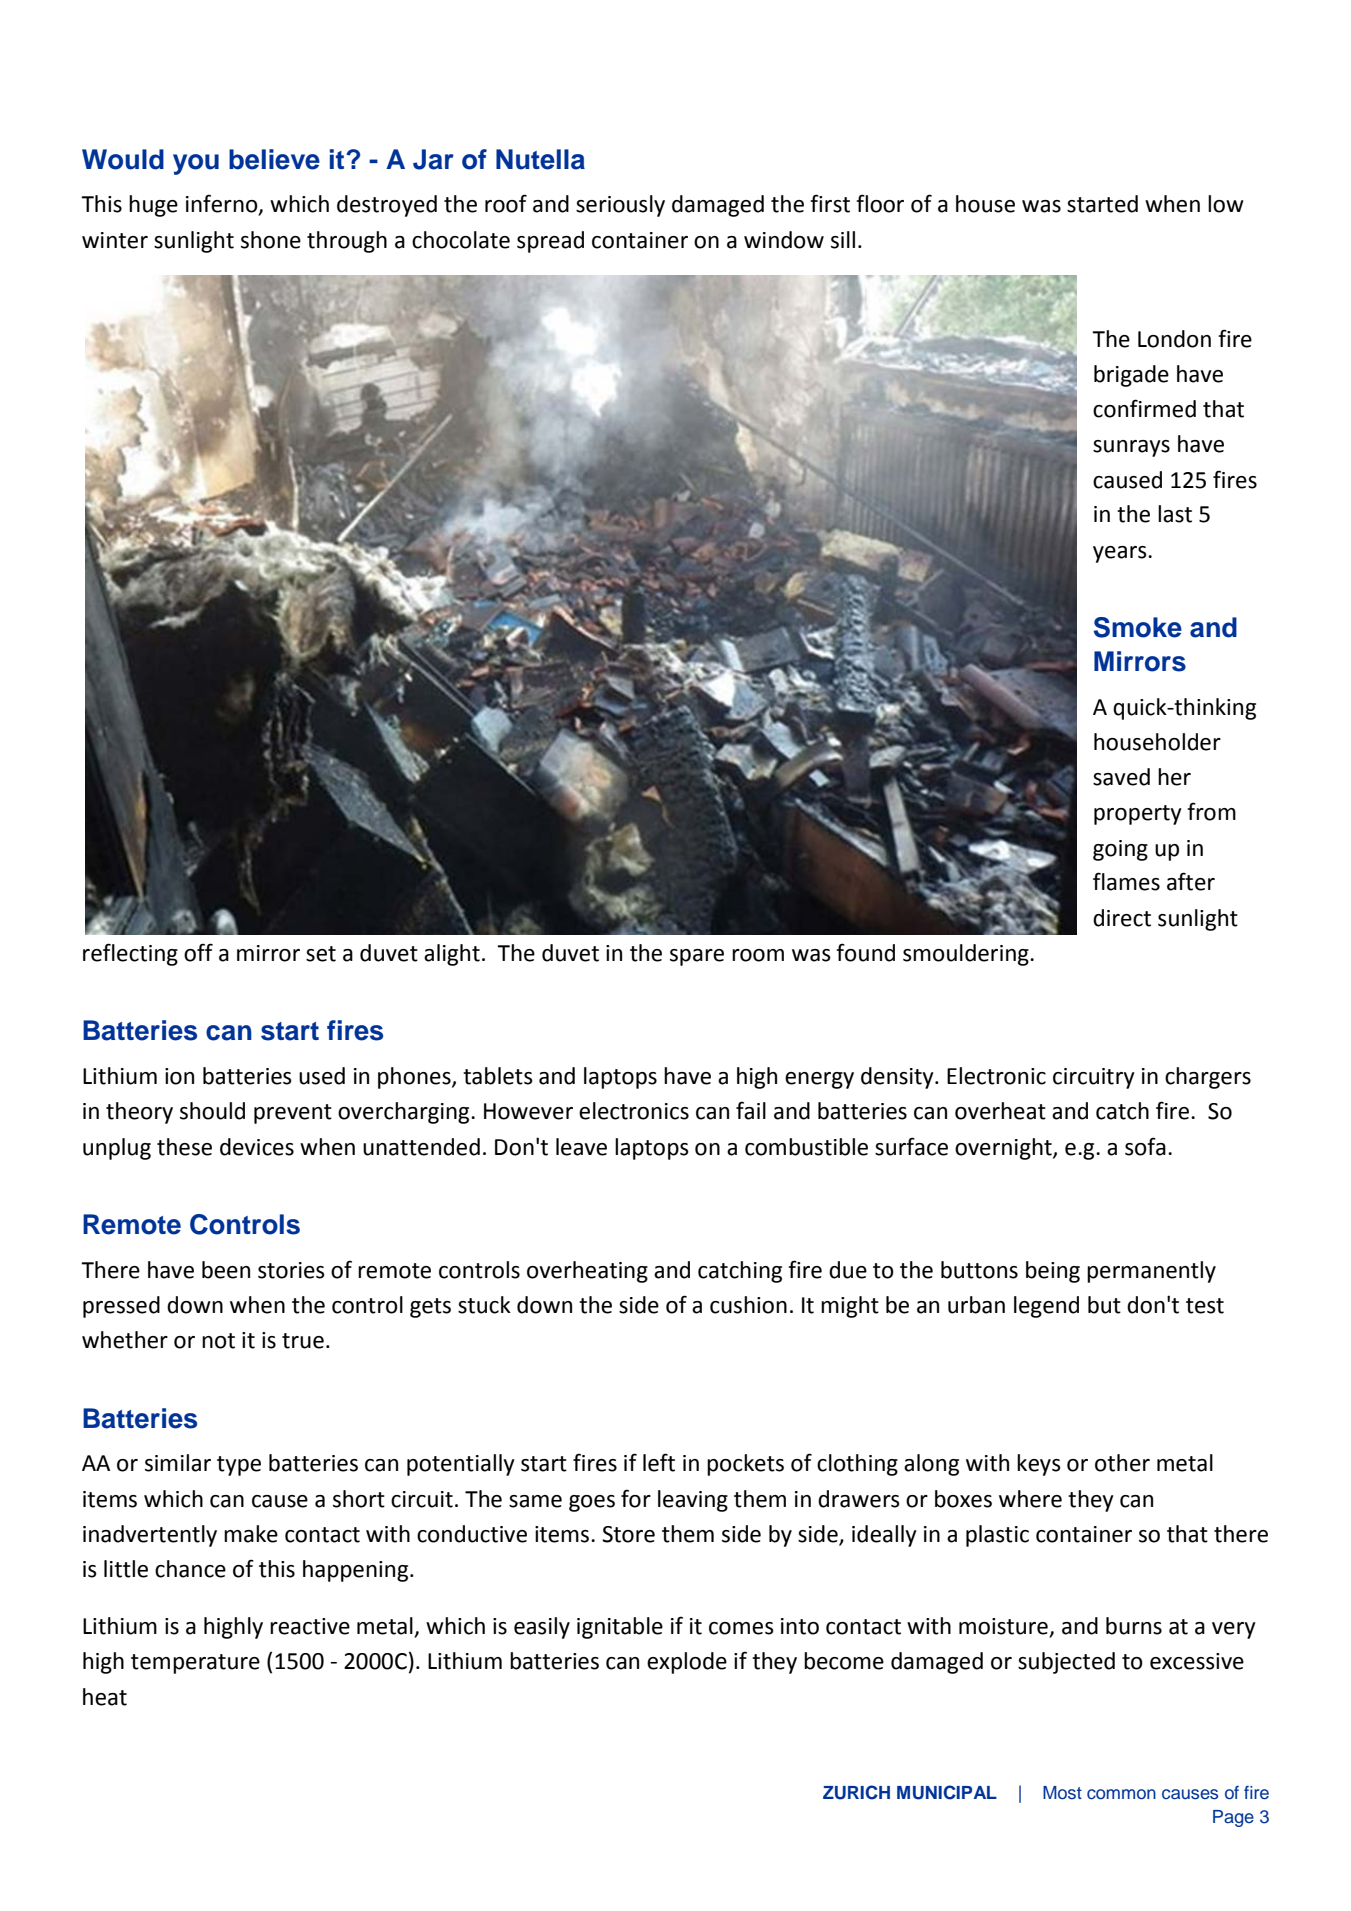 The width and height of the screenshot is (1351, 1911). Describe the element at coordinates (620, 206) in the screenshot. I see `seriously` at that location.
